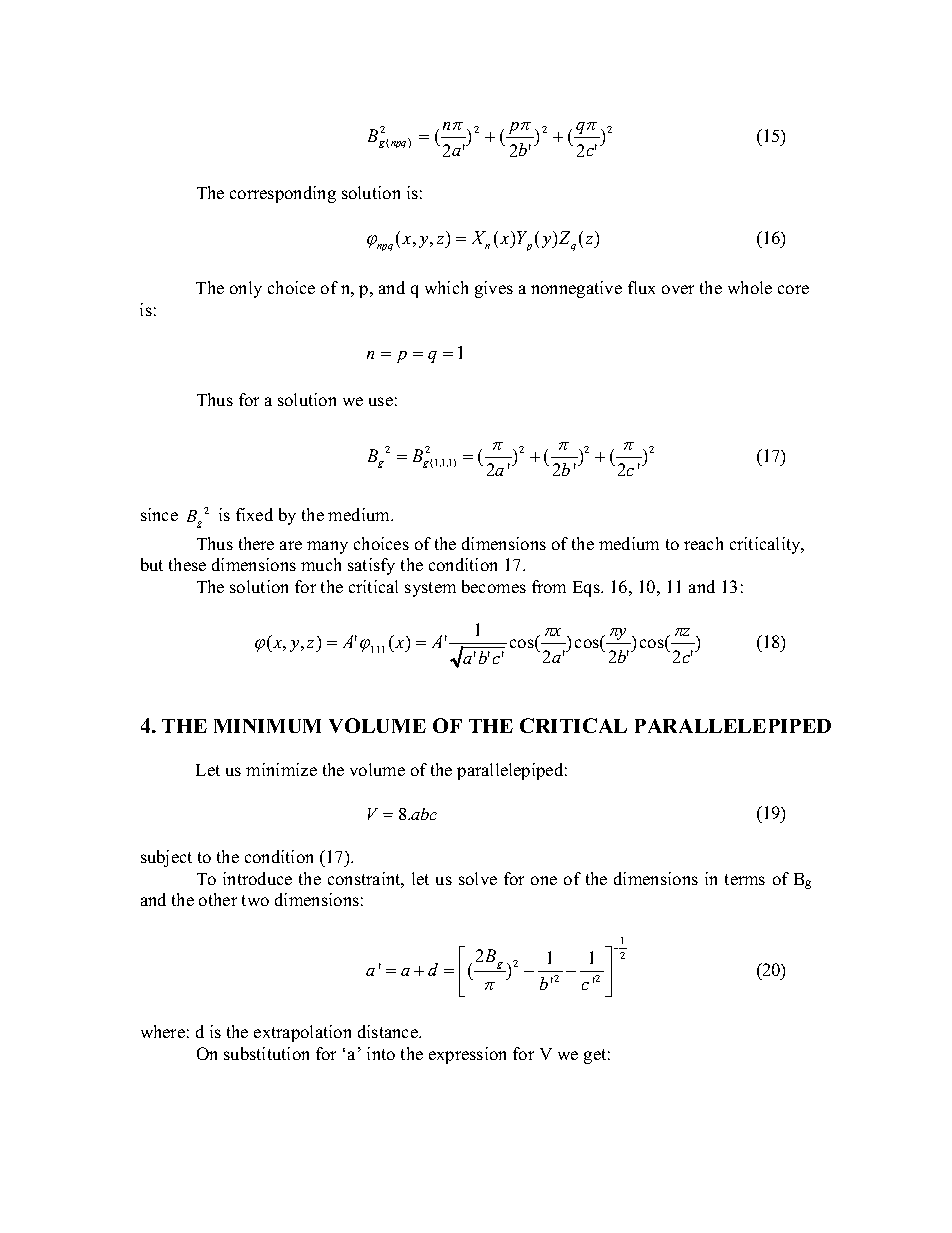 The width and height of the document is (952, 1233). What do you see at coordinates (467, 1055) in the document?
I see `expression` at bounding box center [467, 1055].
